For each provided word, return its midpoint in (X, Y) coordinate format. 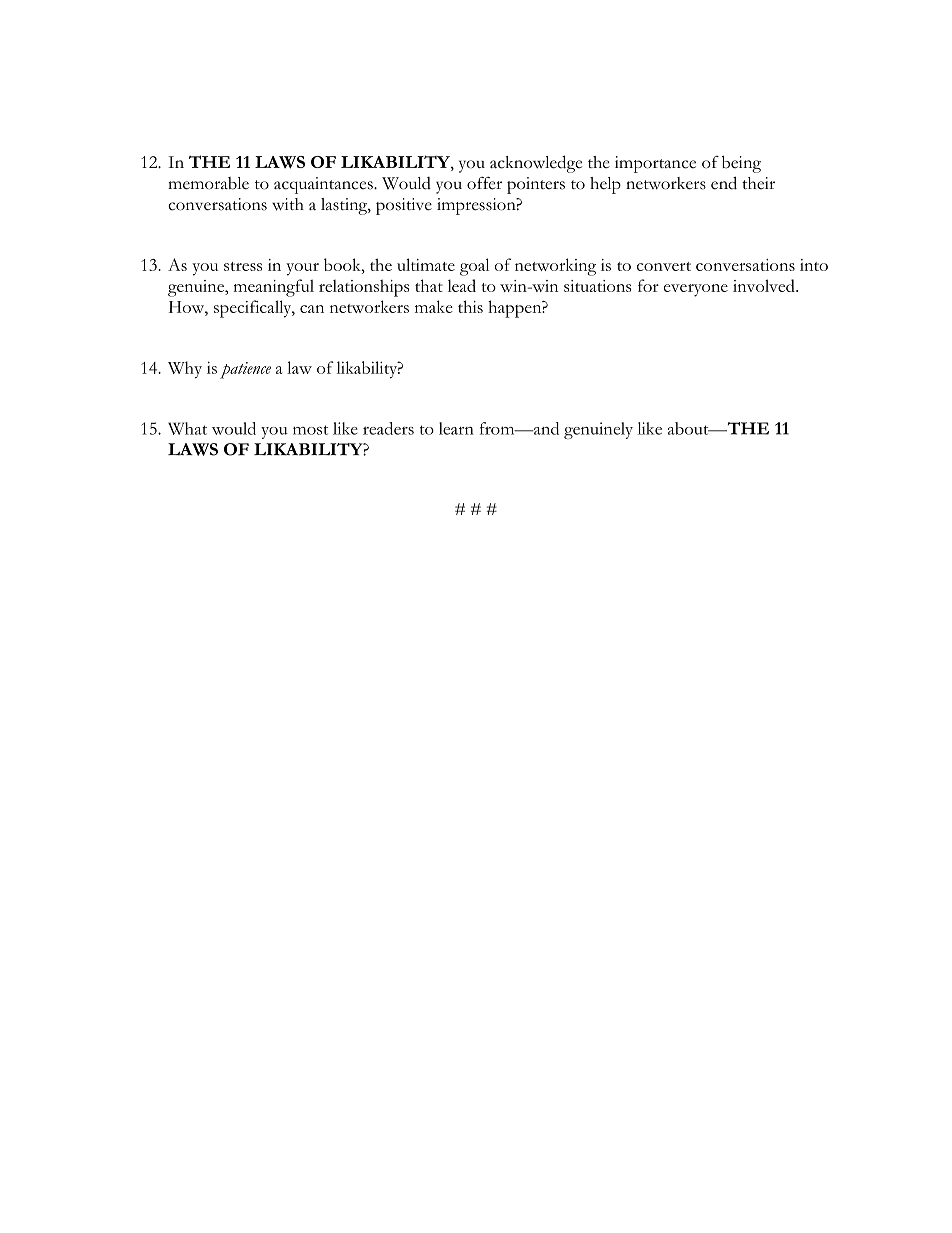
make (434, 306)
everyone (696, 290)
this (470, 306)
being (741, 164)
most (310, 430)
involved (765, 285)
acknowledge (536, 164)
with (288, 204)
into (814, 265)
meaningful (273, 288)
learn (456, 428)
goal (474, 267)
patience (245, 370)
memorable (208, 183)
